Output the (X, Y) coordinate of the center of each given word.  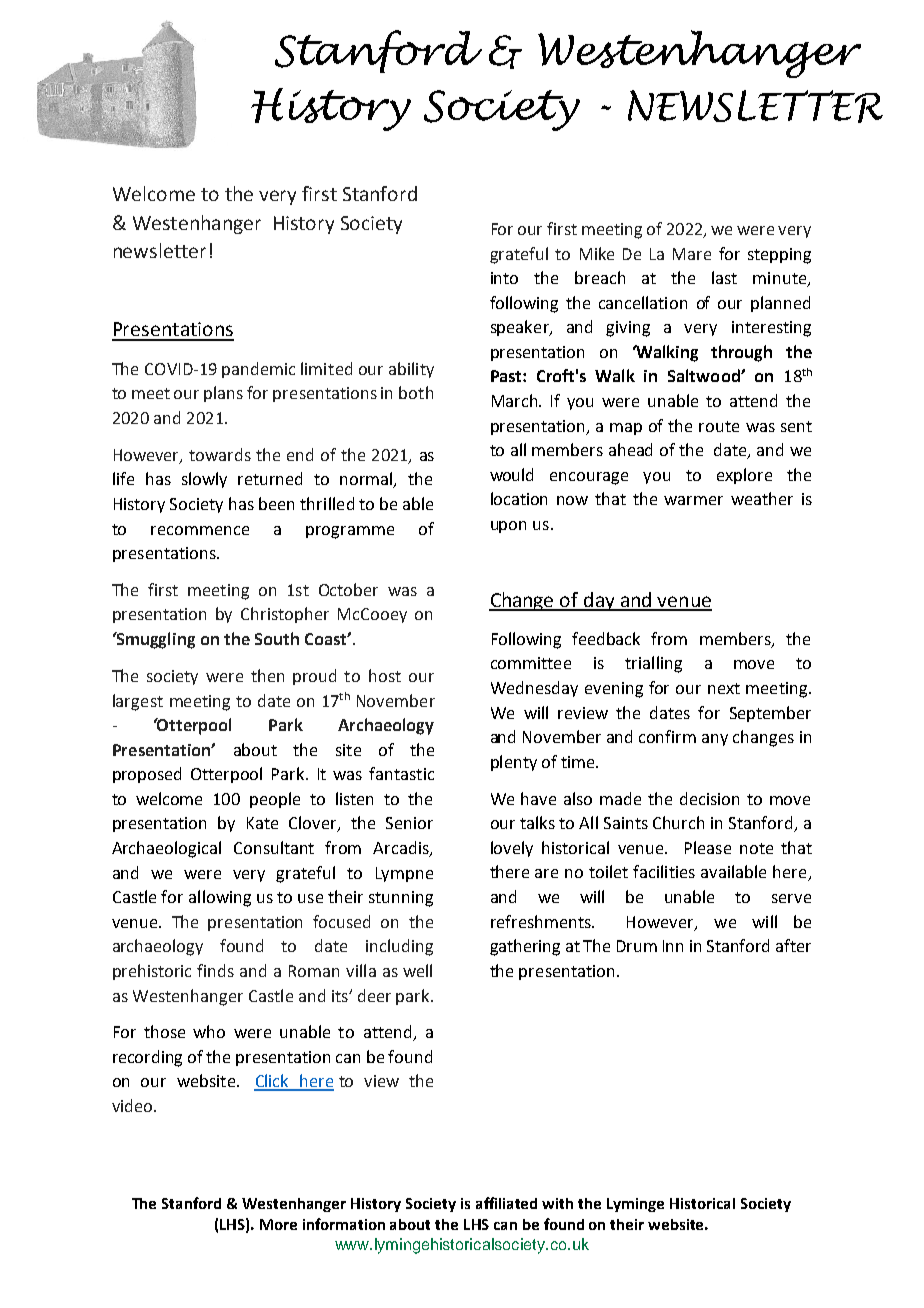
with (557, 1203)
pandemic (258, 370)
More (278, 1224)
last (724, 277)
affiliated (506, 1203)
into (504, 278)
